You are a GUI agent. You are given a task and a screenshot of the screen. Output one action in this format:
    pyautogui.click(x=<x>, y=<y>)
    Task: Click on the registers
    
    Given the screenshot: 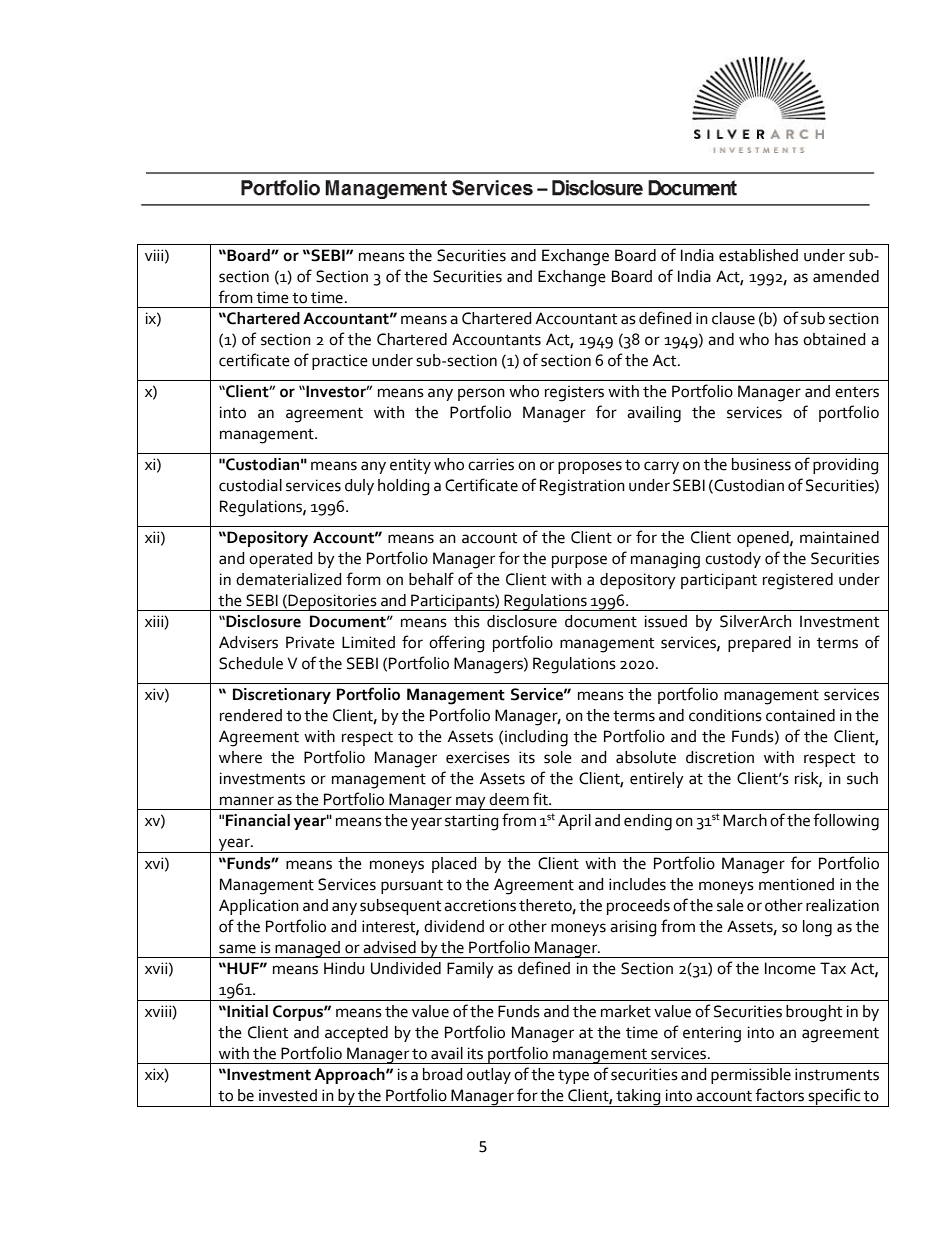 What is the action you would take?
    pyautogui.click(x=574, y=393)
